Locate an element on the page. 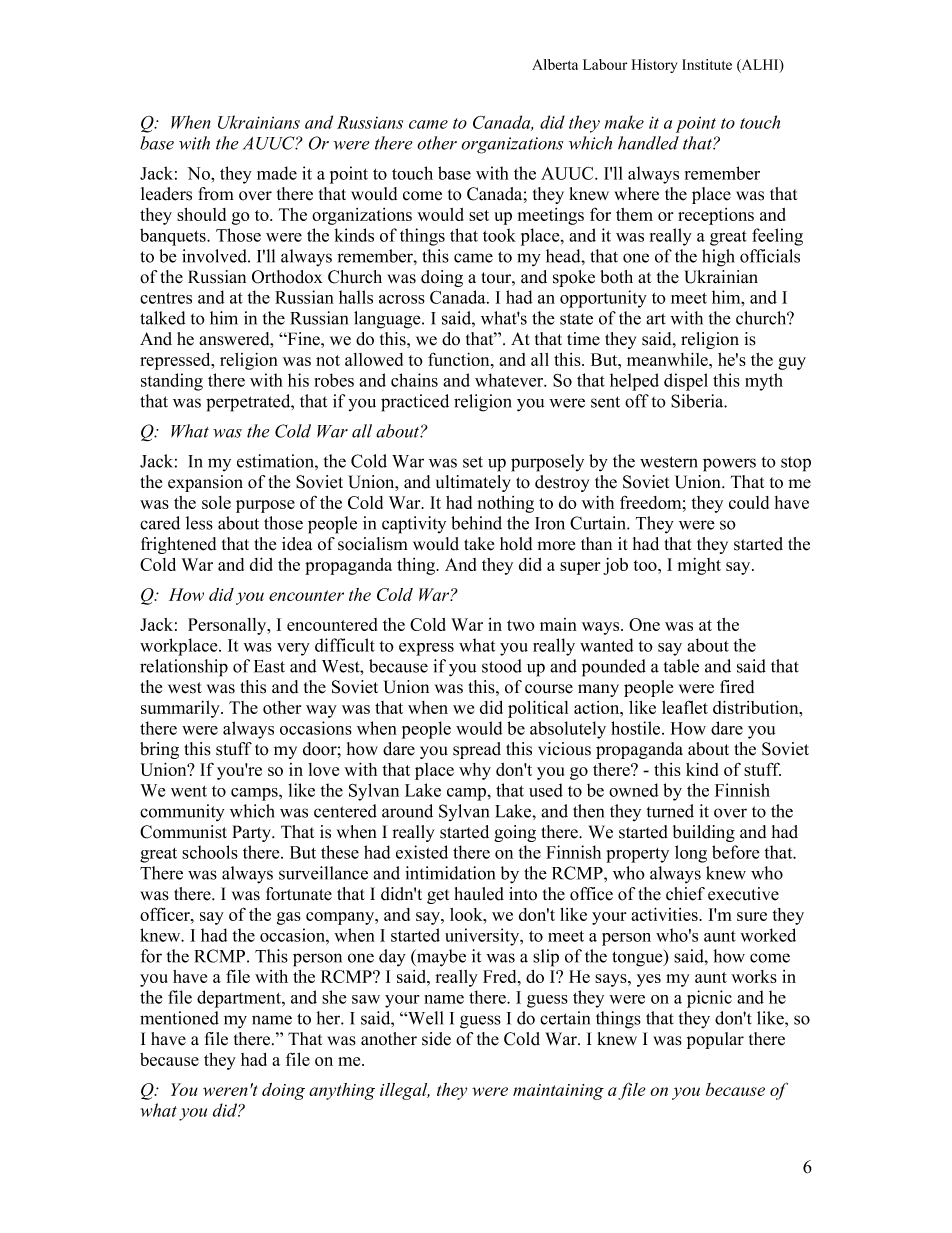 This image has width=952, height=1233. side is located at coordinates (436, 1039).
